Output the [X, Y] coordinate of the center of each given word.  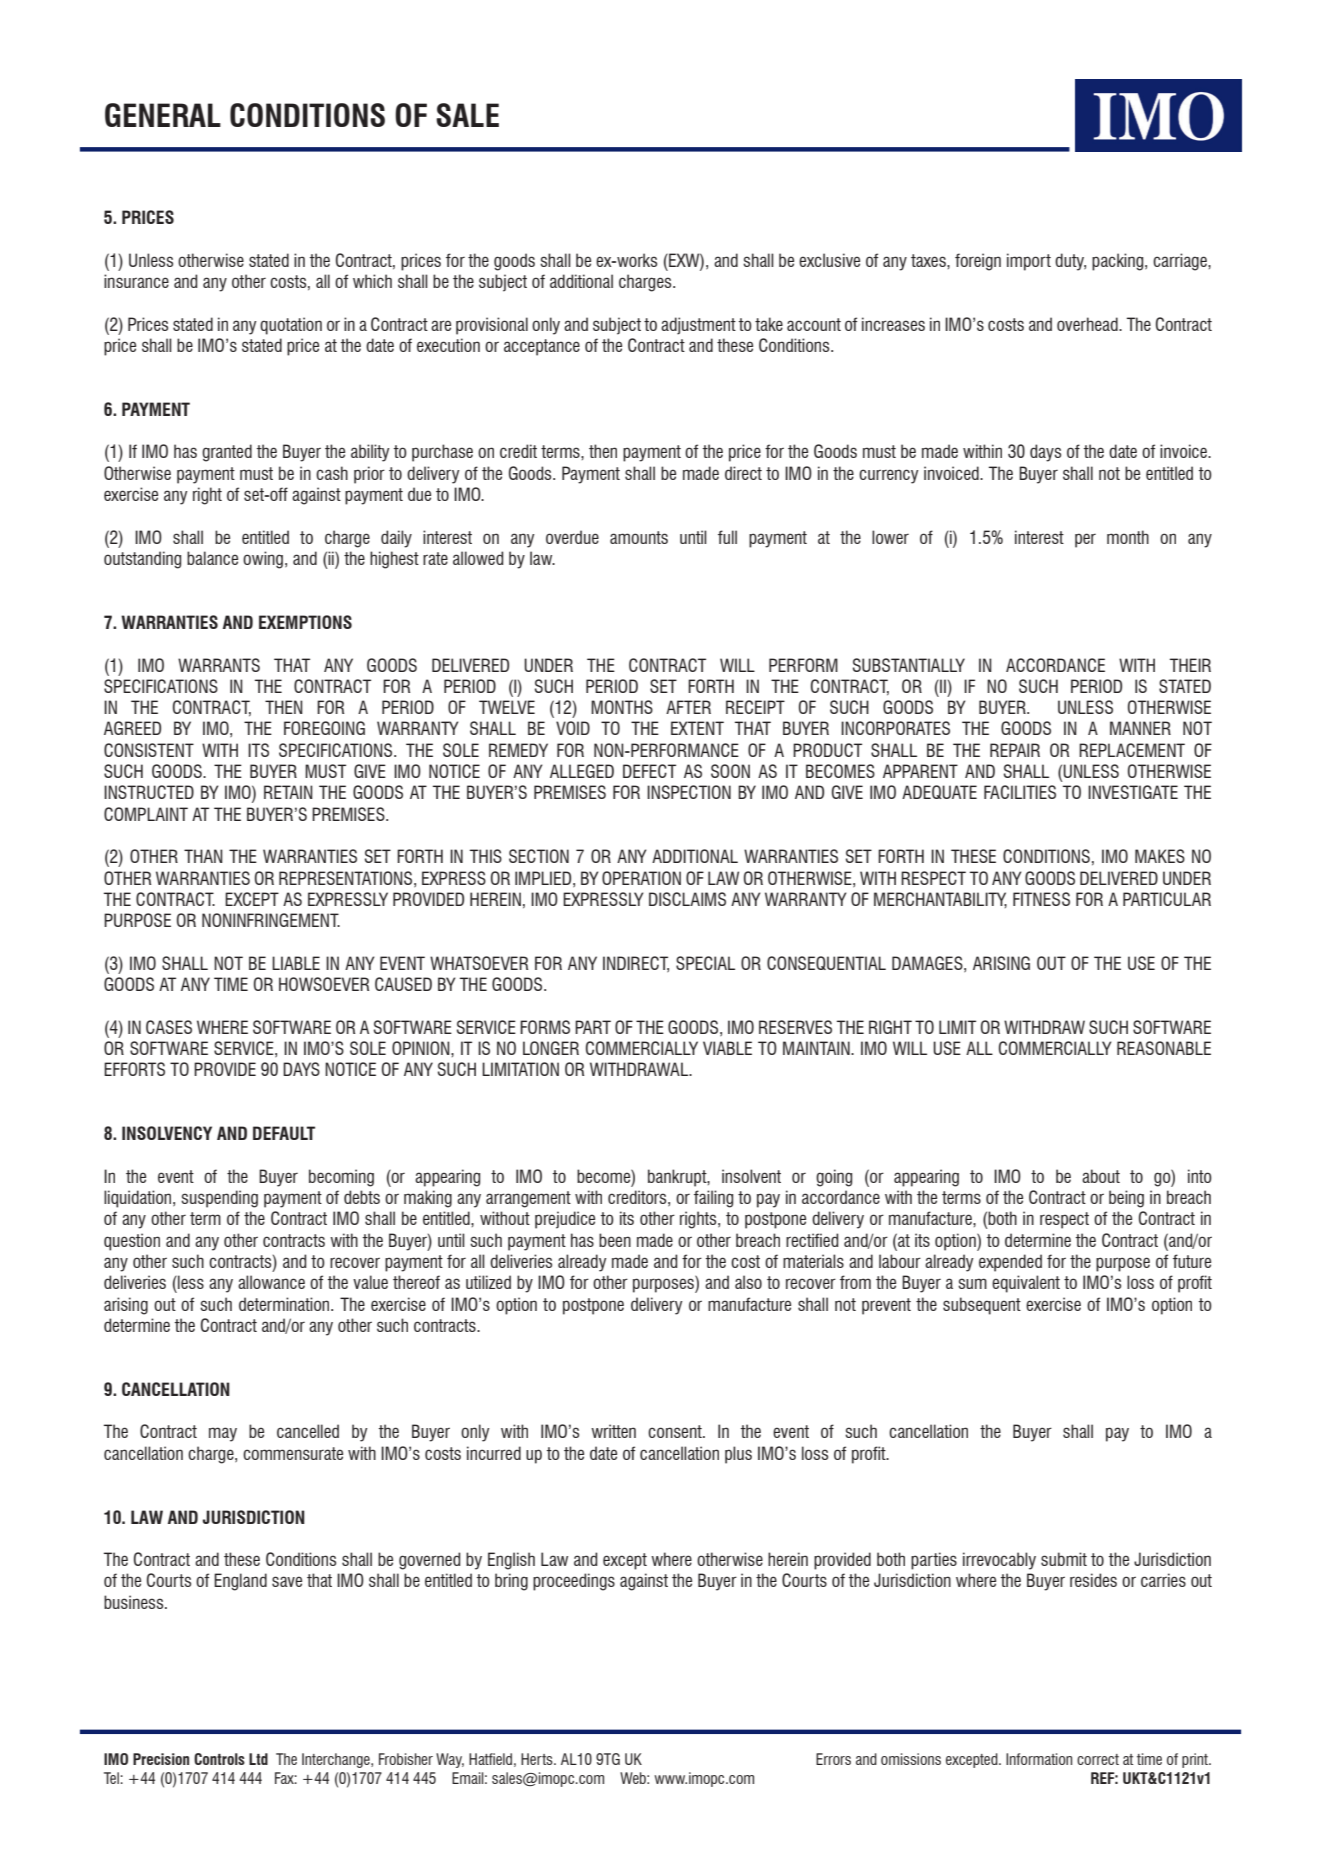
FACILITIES [1020, 792]
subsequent [982, 1306]
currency [889, 476]
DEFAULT [284, 1133]
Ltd [258, 1759]
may [223, 1434]
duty [1070, 262]
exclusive [829, 260]
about [1101, 1176]
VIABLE [727, 1048]
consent [676, 1431]
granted [227, 453]
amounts [639, 537]
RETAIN [288, 792]
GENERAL [163, 115]
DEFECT [649, 771]
